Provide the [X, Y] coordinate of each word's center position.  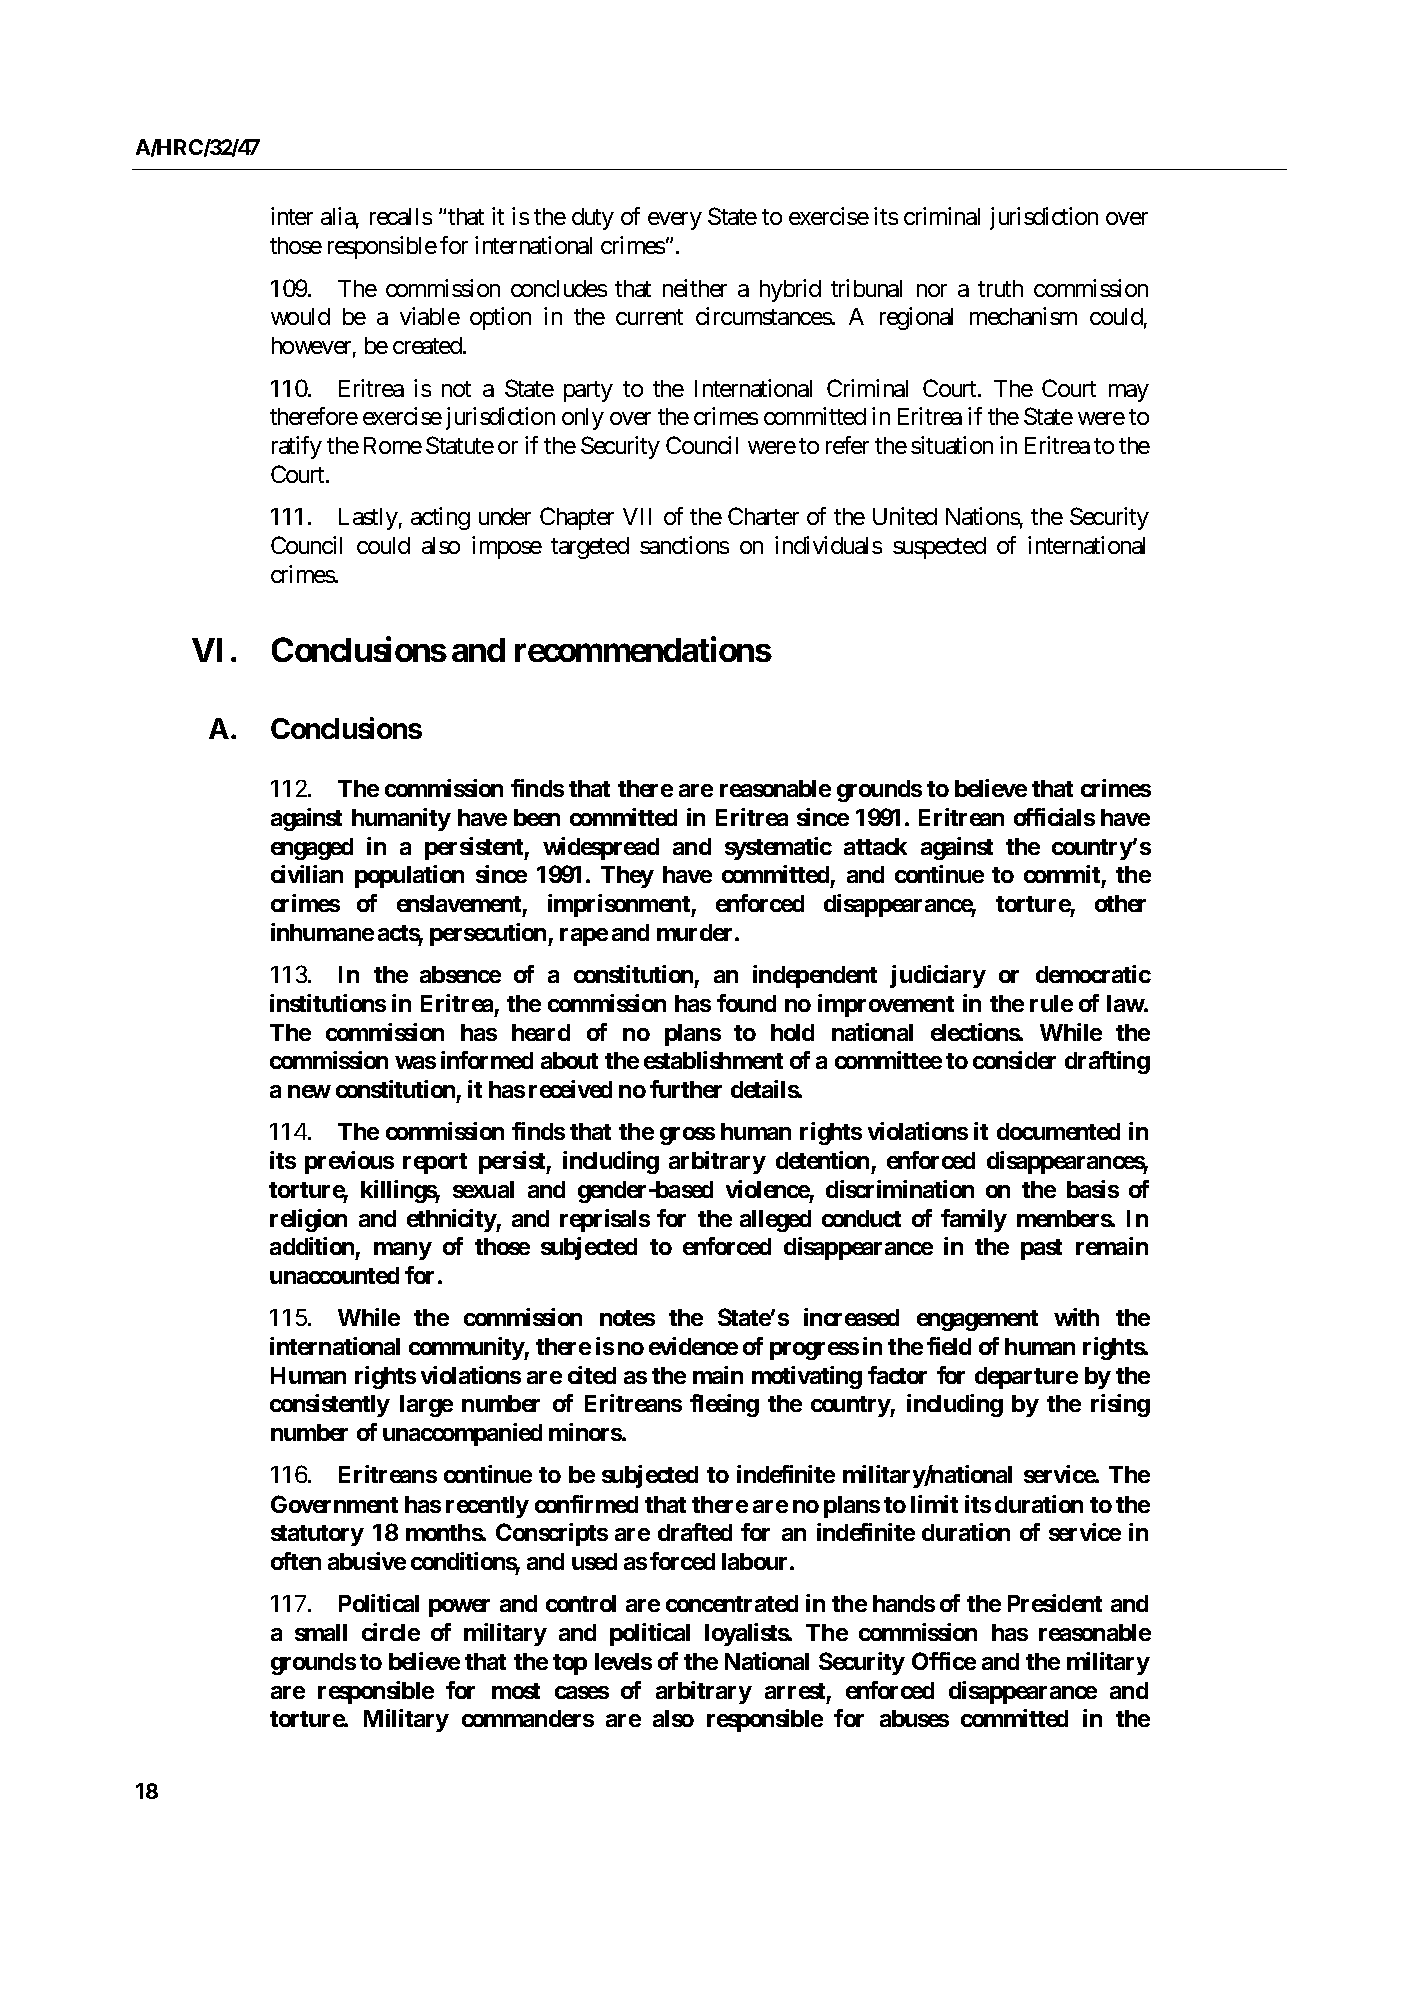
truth [1000, 288]
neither [695, 288]
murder [696, 932]
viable [430, 316]
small [321, 1632]
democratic [1093, 974]
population [409, 876]
